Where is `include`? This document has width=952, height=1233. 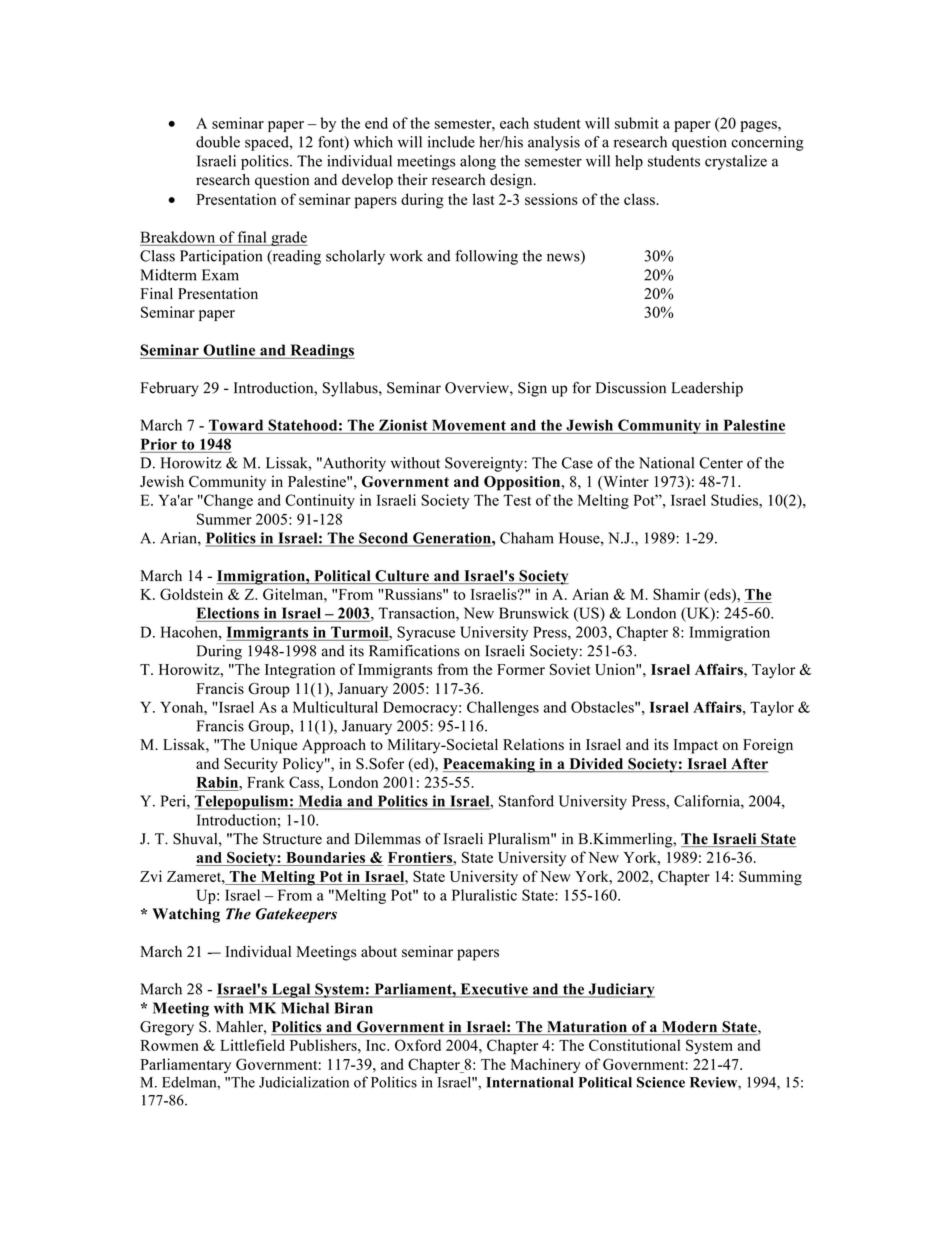
include is located at coordinates (451, 142).
